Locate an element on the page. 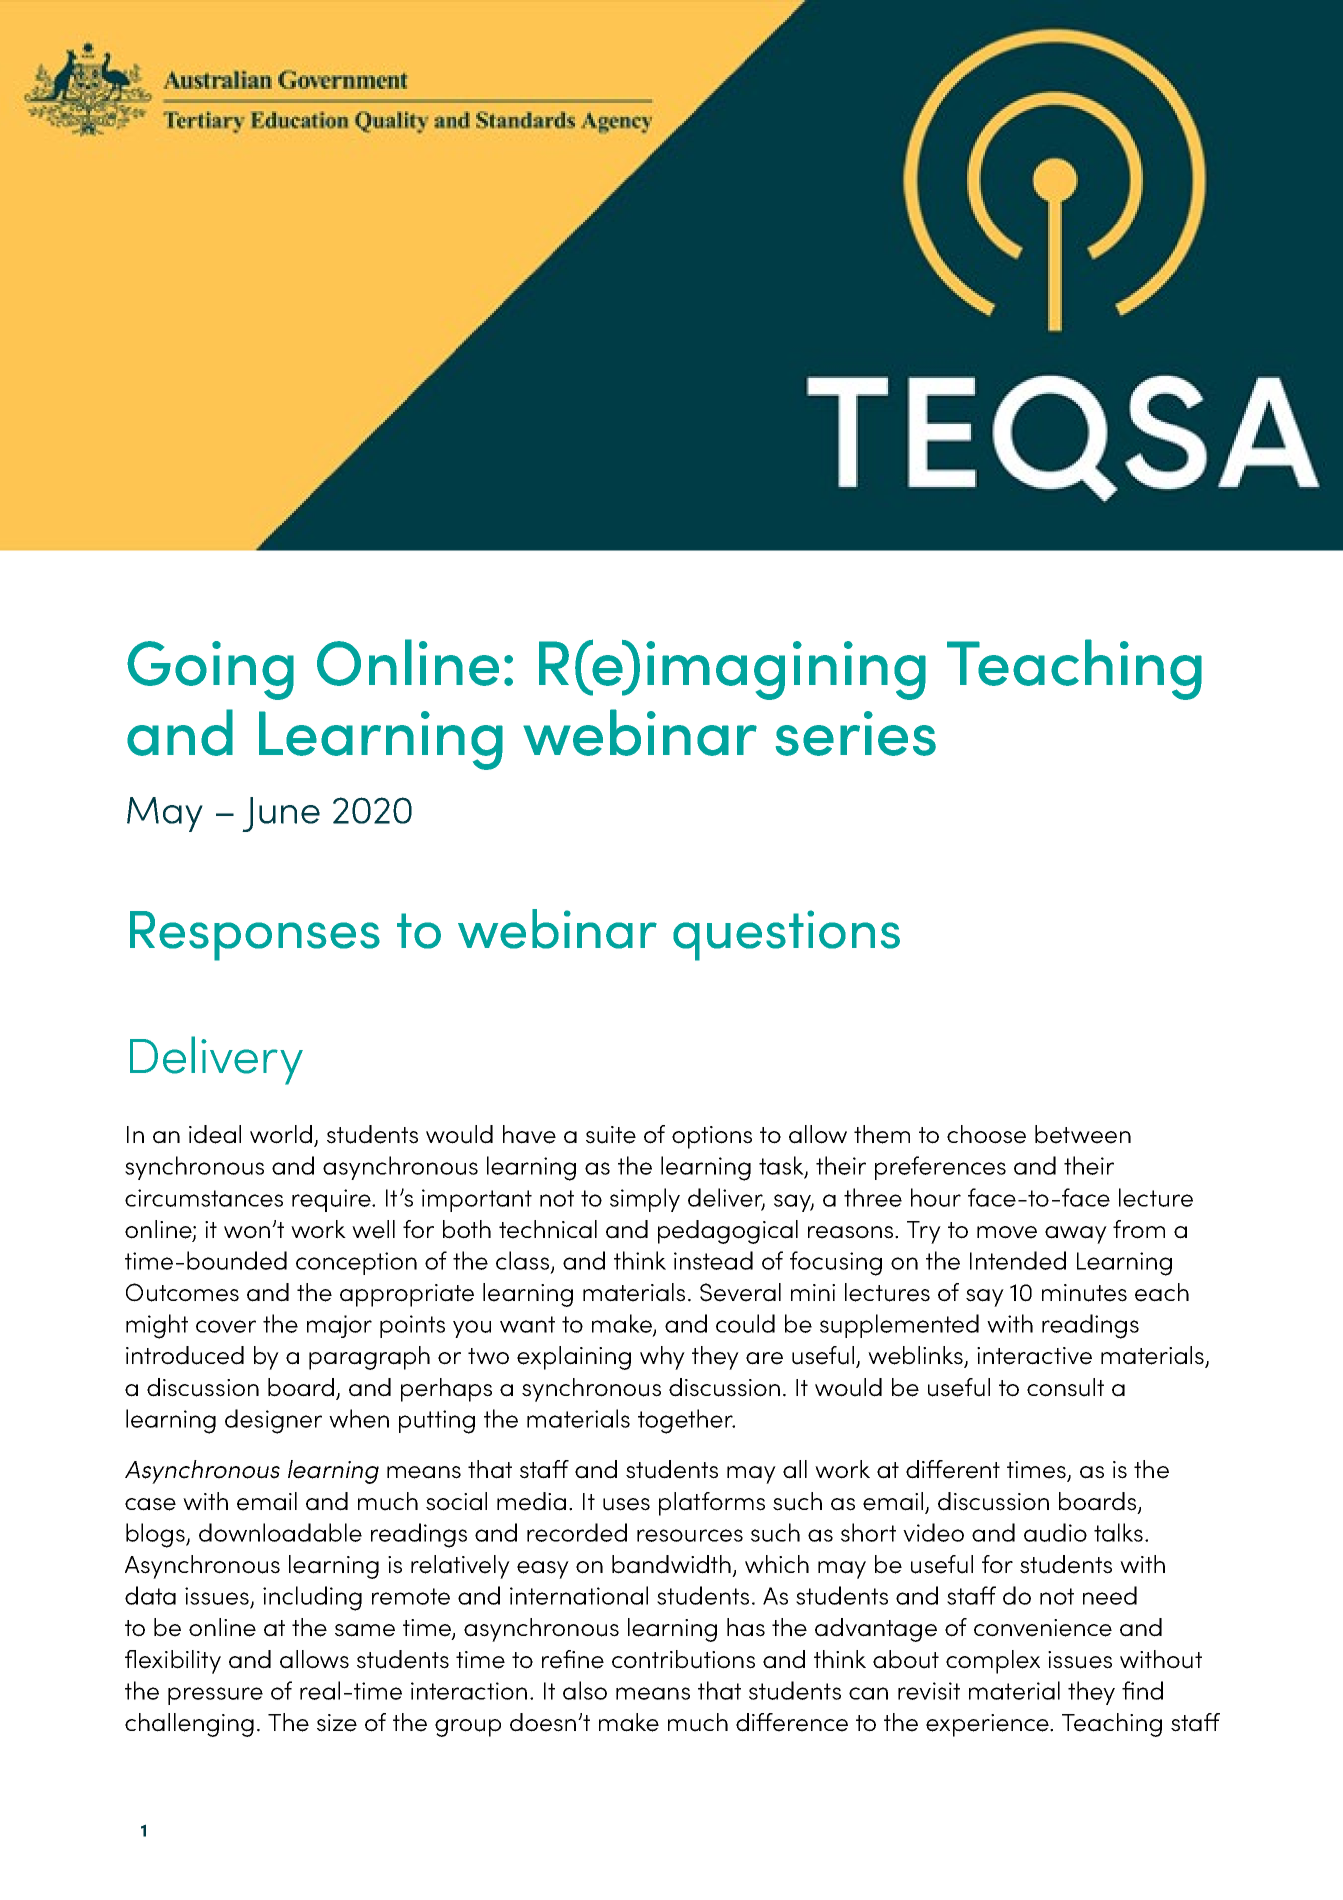 This image has width=1343, height=1900. also is located at coordinates (585, 1690).
